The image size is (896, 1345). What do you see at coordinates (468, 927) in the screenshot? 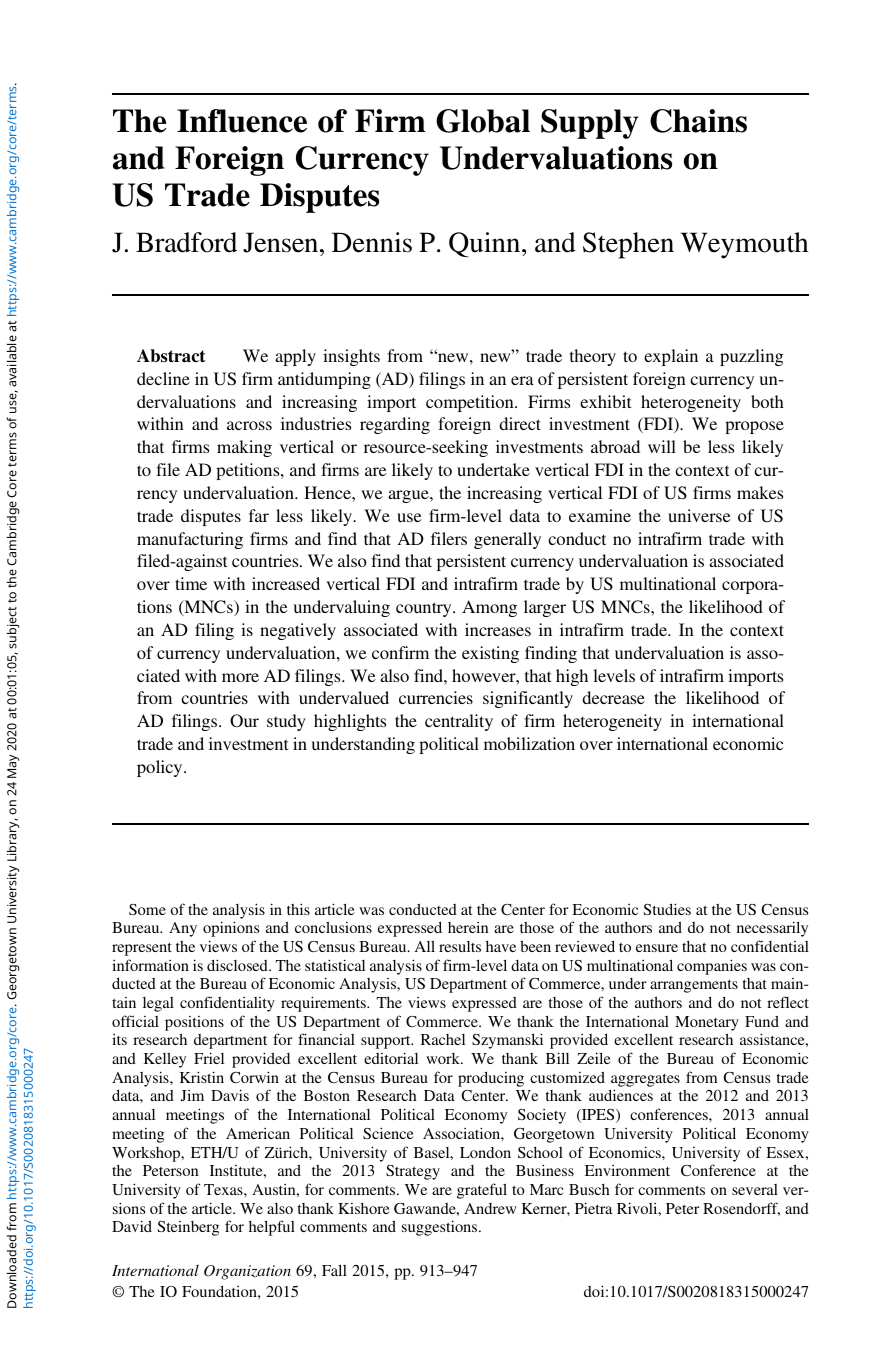
I see `herein` at bounding box center [468, 927].
